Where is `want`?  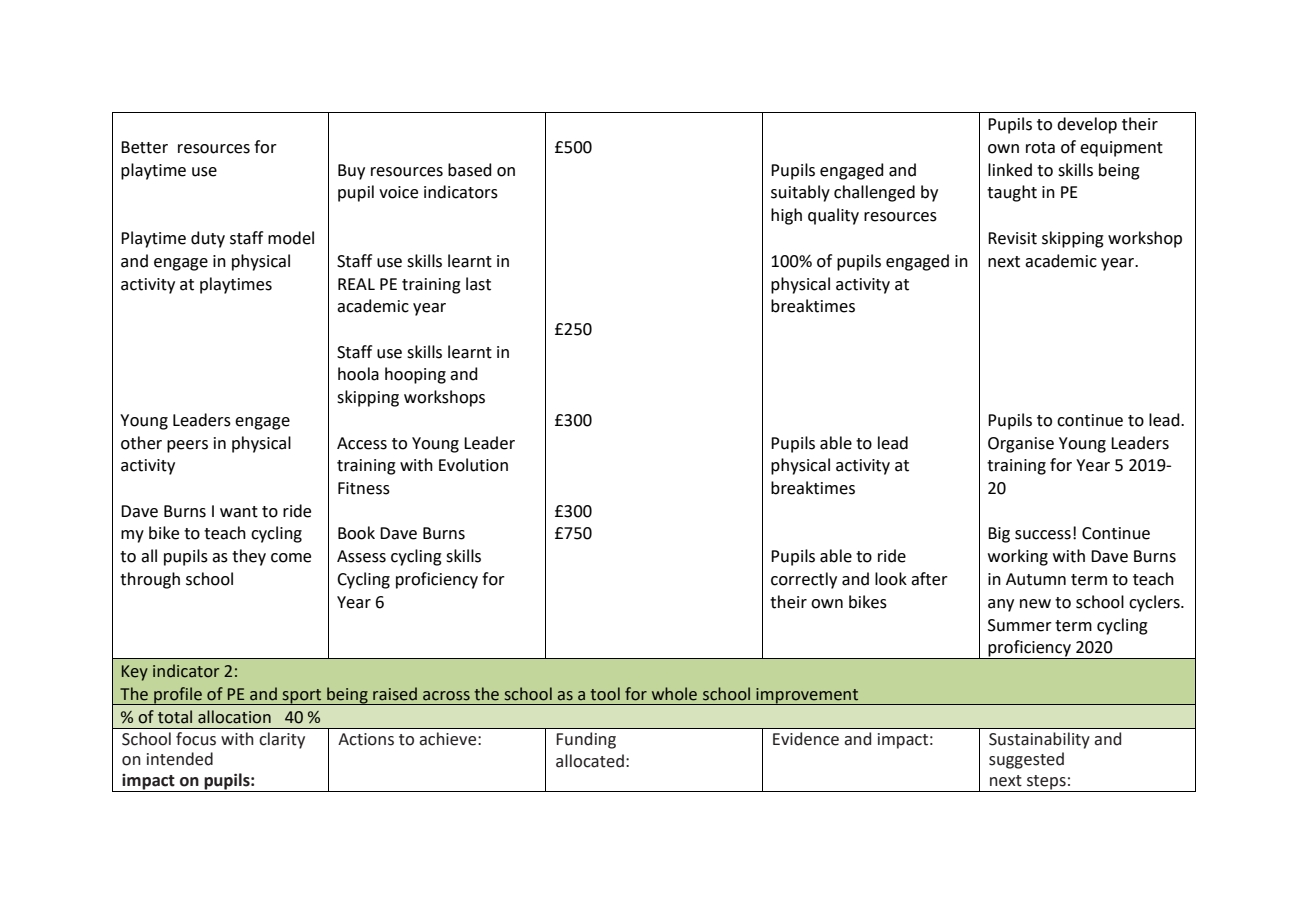
want is located at coordinates (239, 512).
